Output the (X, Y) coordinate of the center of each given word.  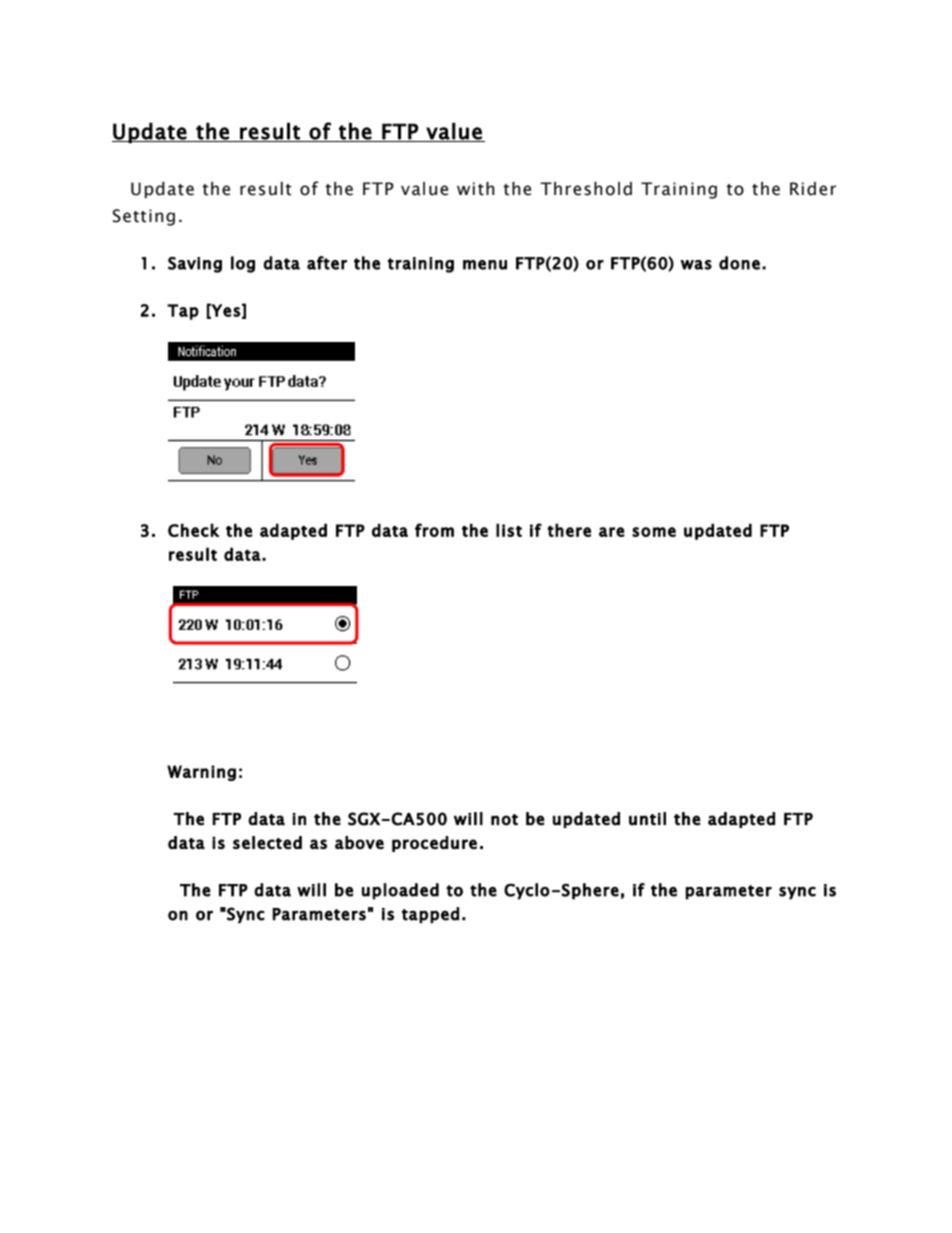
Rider (813, 189)
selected (267, 842)
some (654, 532)
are (611, 532)
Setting (143, 217)
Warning (201, 773)
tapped (430, 915)
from (434, 530)
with (476, 189)
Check (194, 530)
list (509, 530)
